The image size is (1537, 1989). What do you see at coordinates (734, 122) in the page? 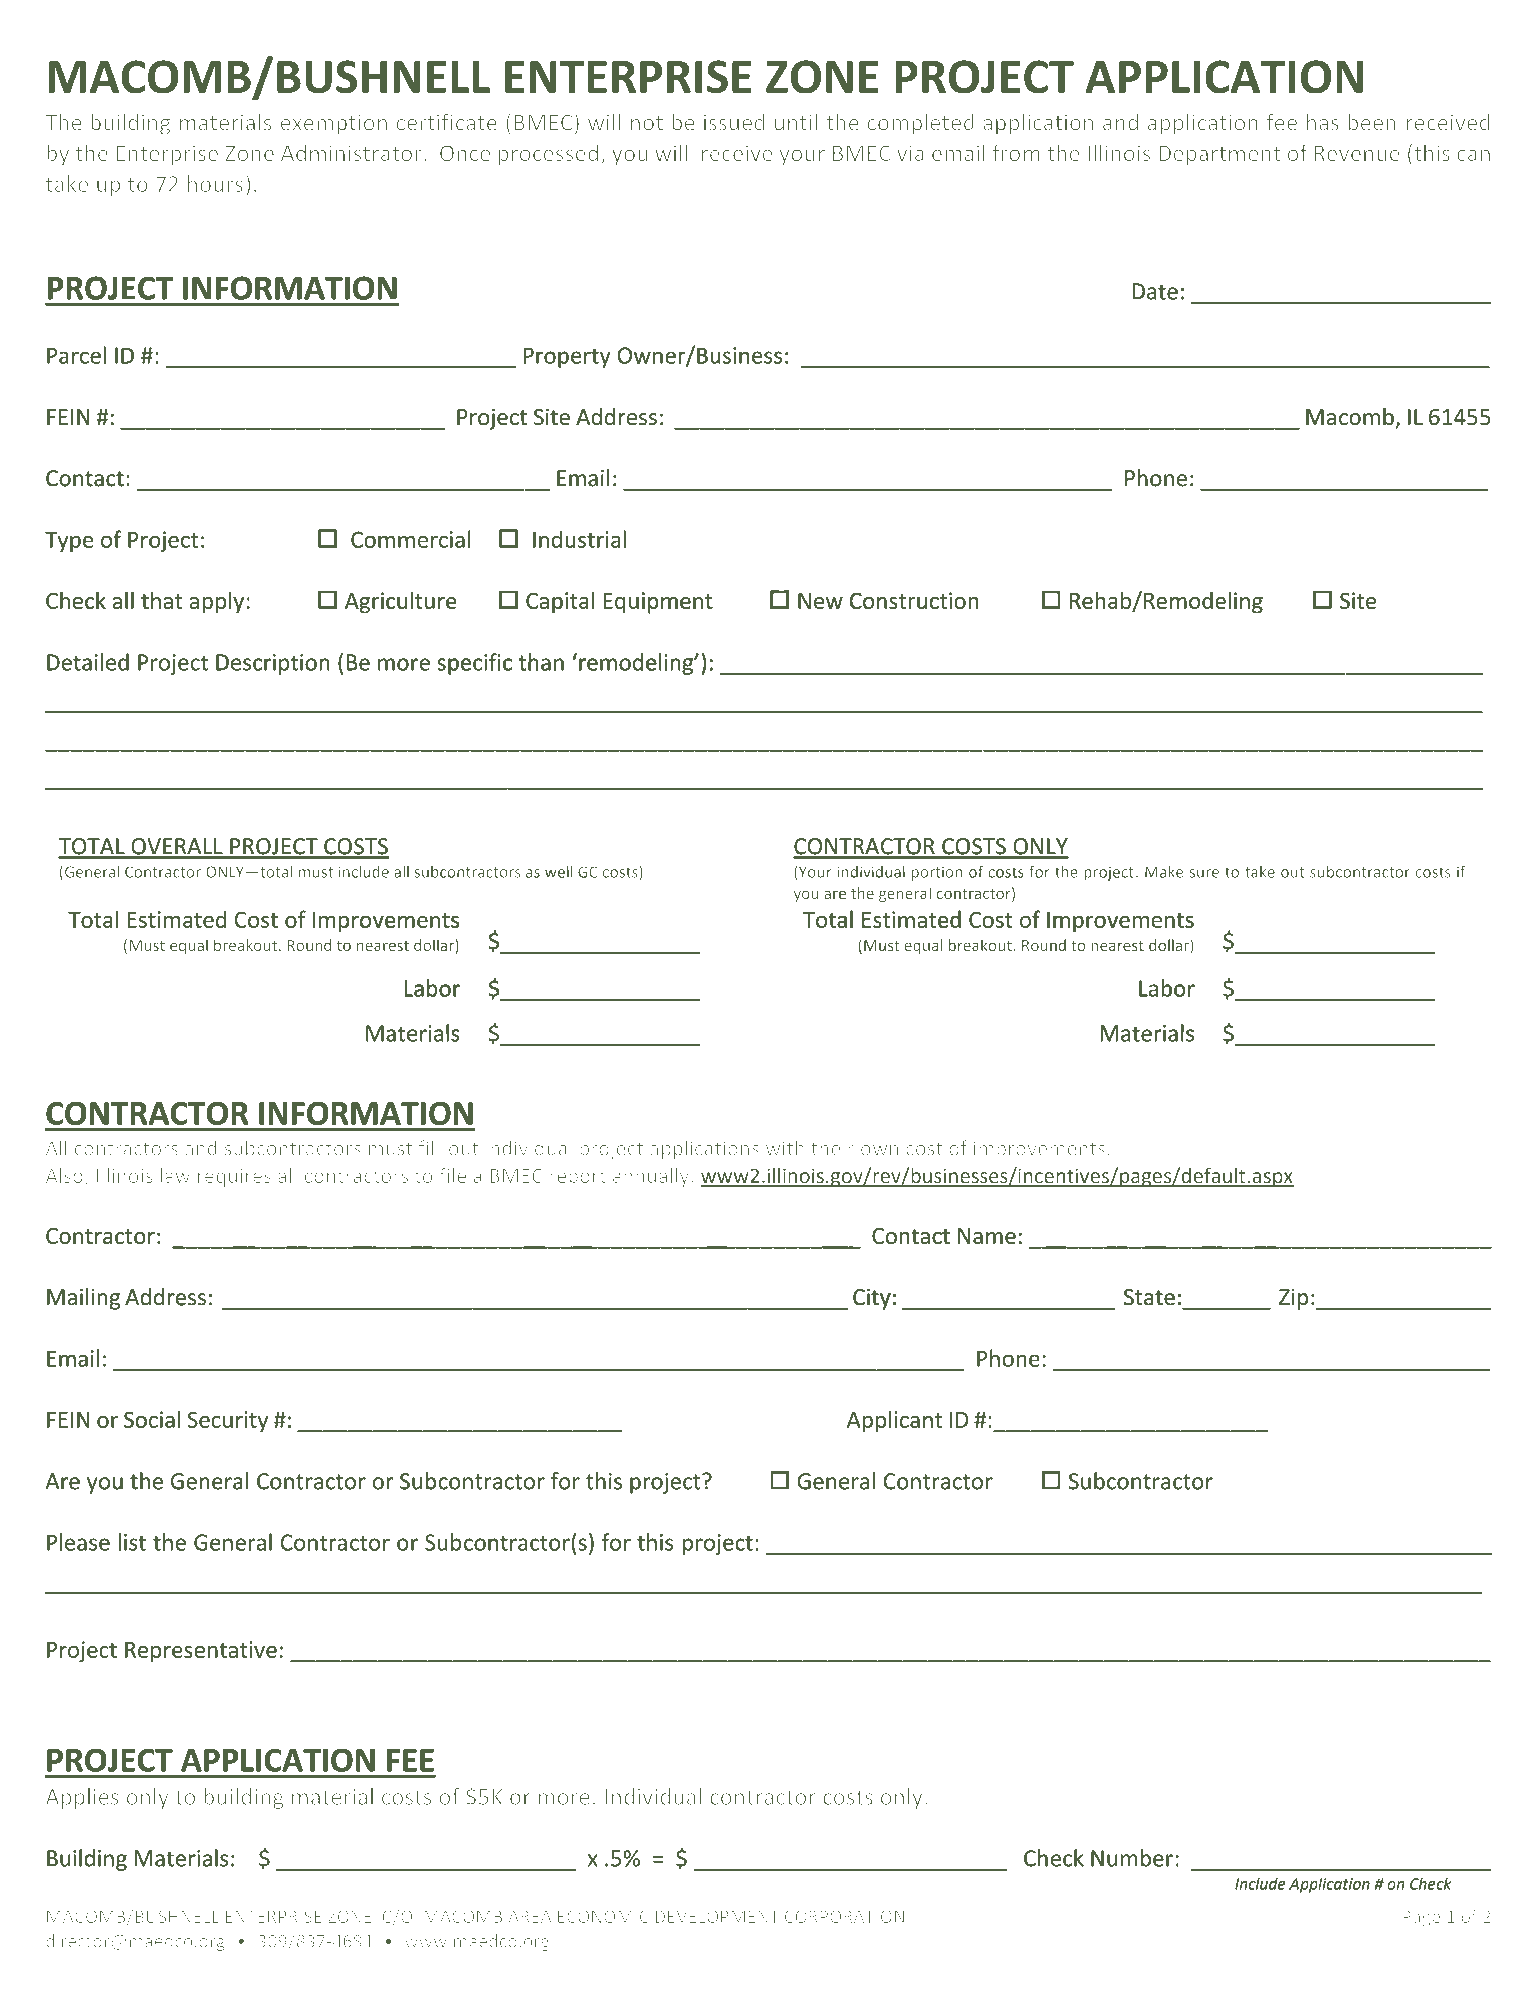
I see `issued` at bounding box center [734, 122].
